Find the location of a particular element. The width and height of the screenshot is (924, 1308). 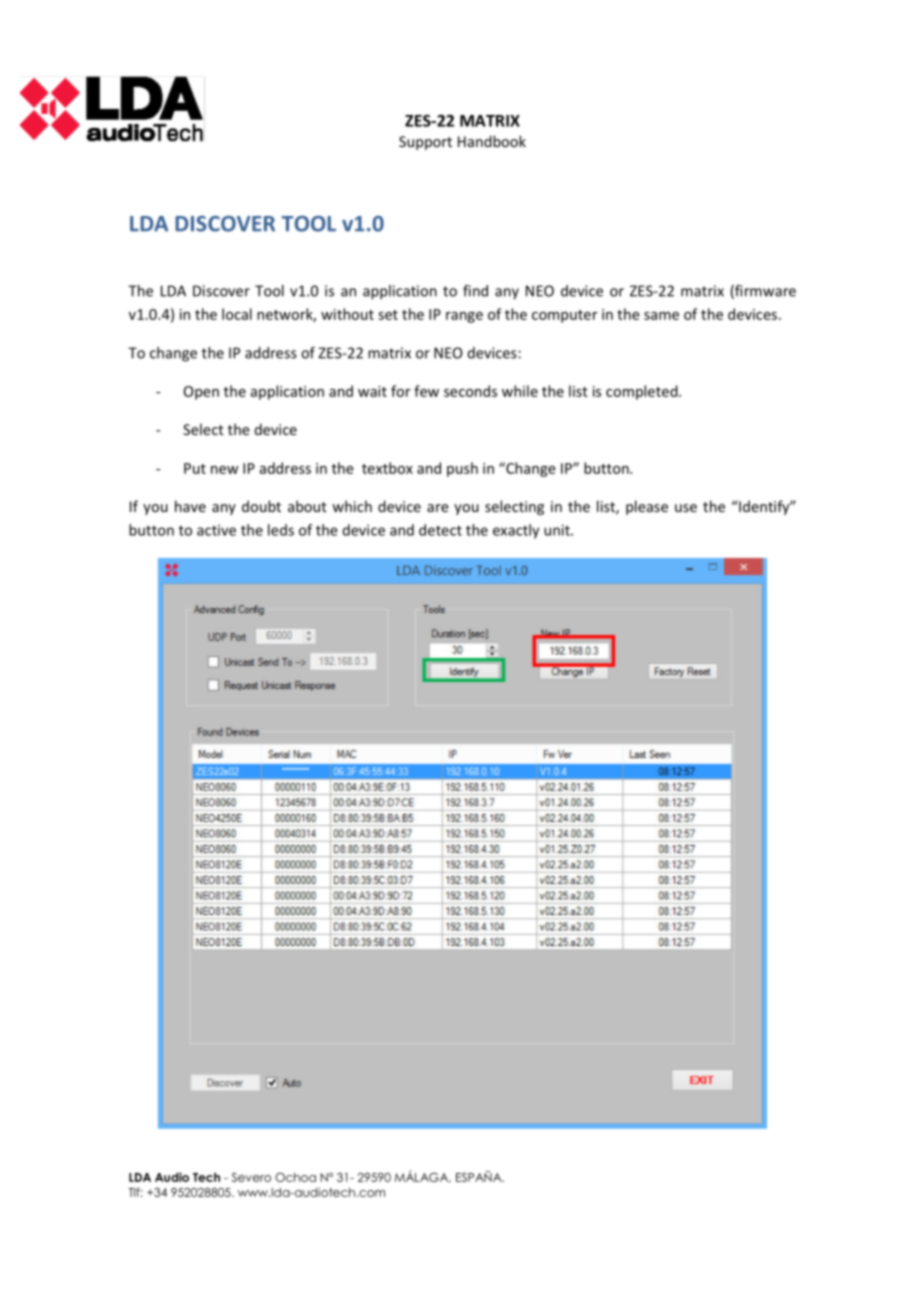

Handbook is located at coordinates (492, 141).
